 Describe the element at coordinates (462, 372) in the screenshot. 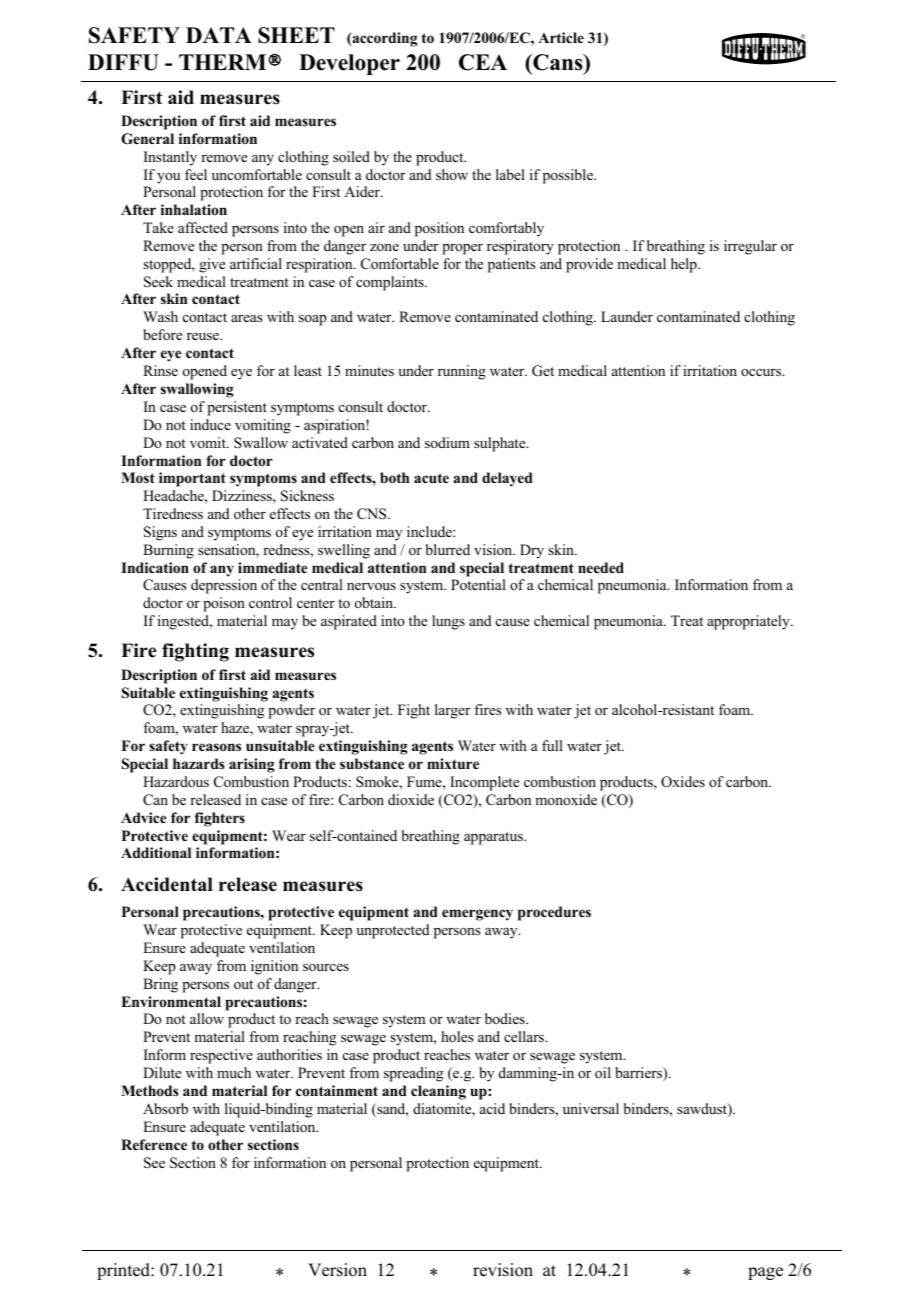

I see `running` at that location.
